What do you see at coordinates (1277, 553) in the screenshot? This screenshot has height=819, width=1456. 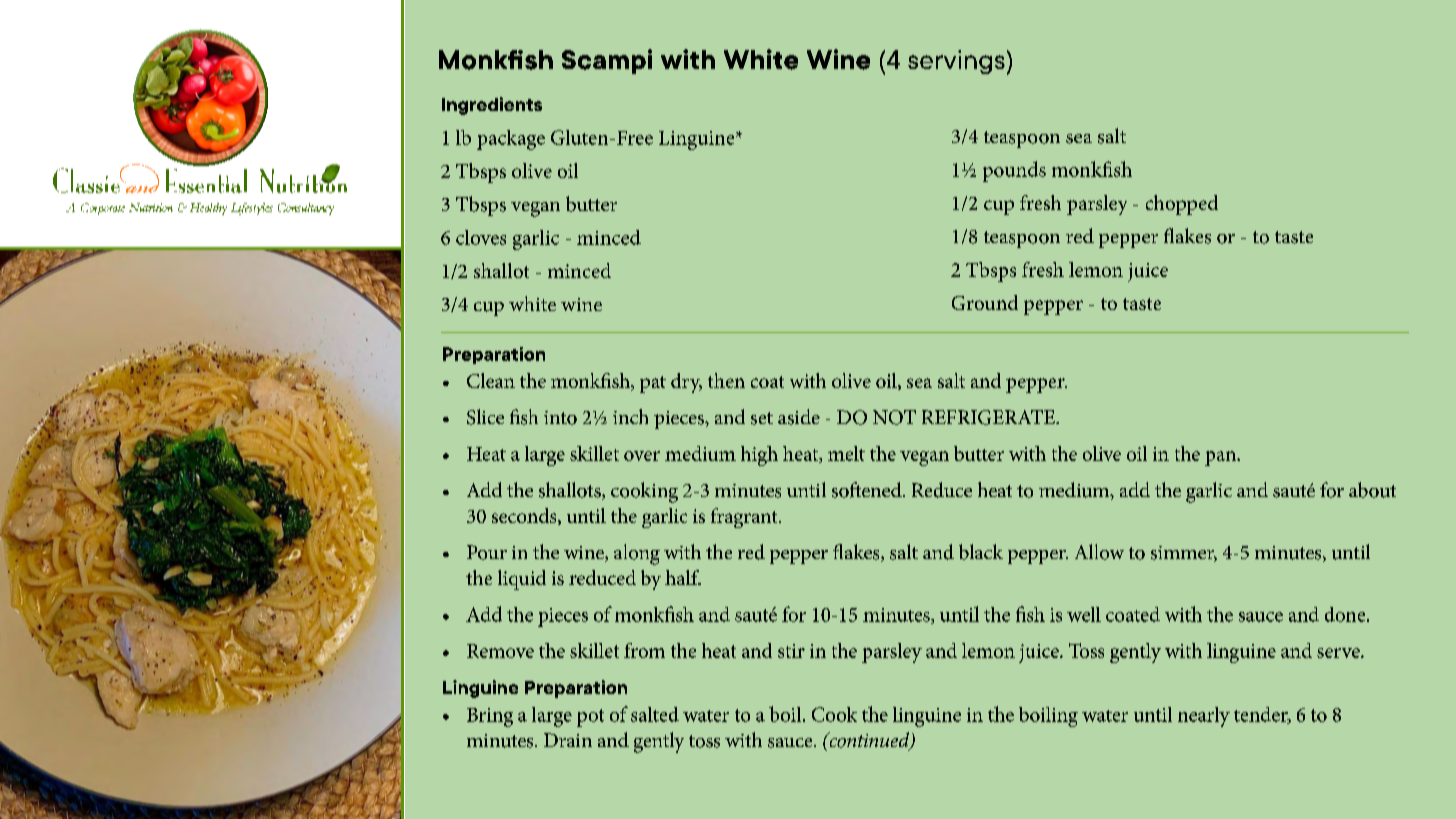 I see `bouillon` at bounding box center [1277, 553].
